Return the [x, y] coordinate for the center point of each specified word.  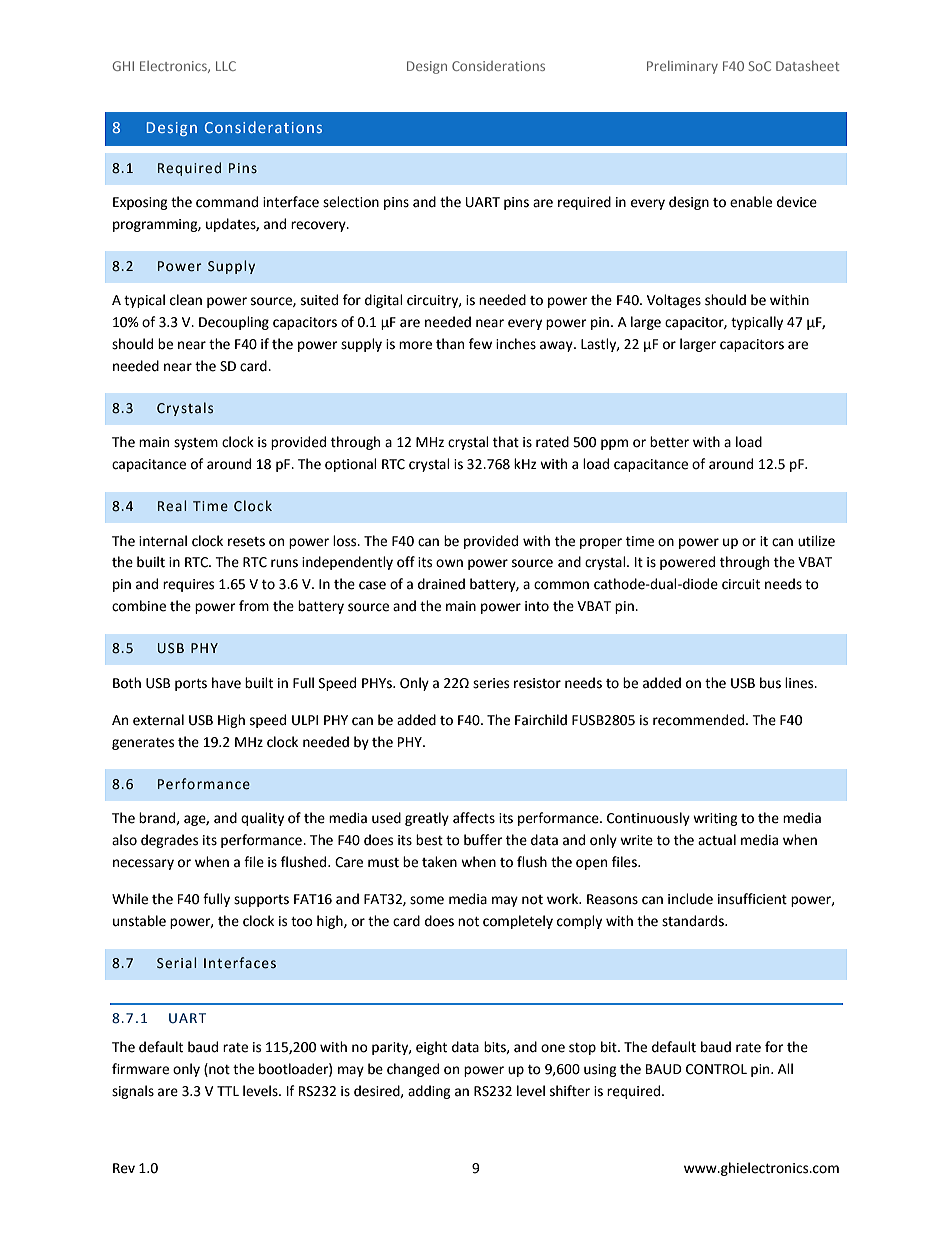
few [480, 344]
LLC [226, 66]
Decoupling [234, 323]
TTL [228, 1091]
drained [441, 584]
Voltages [674, 301]
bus [770, 683]
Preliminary [682, 67]
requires [188, 585]
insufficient [752, 899]
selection [351, 202]
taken [439, 862]
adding [429, 1092]
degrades [169, 841]
